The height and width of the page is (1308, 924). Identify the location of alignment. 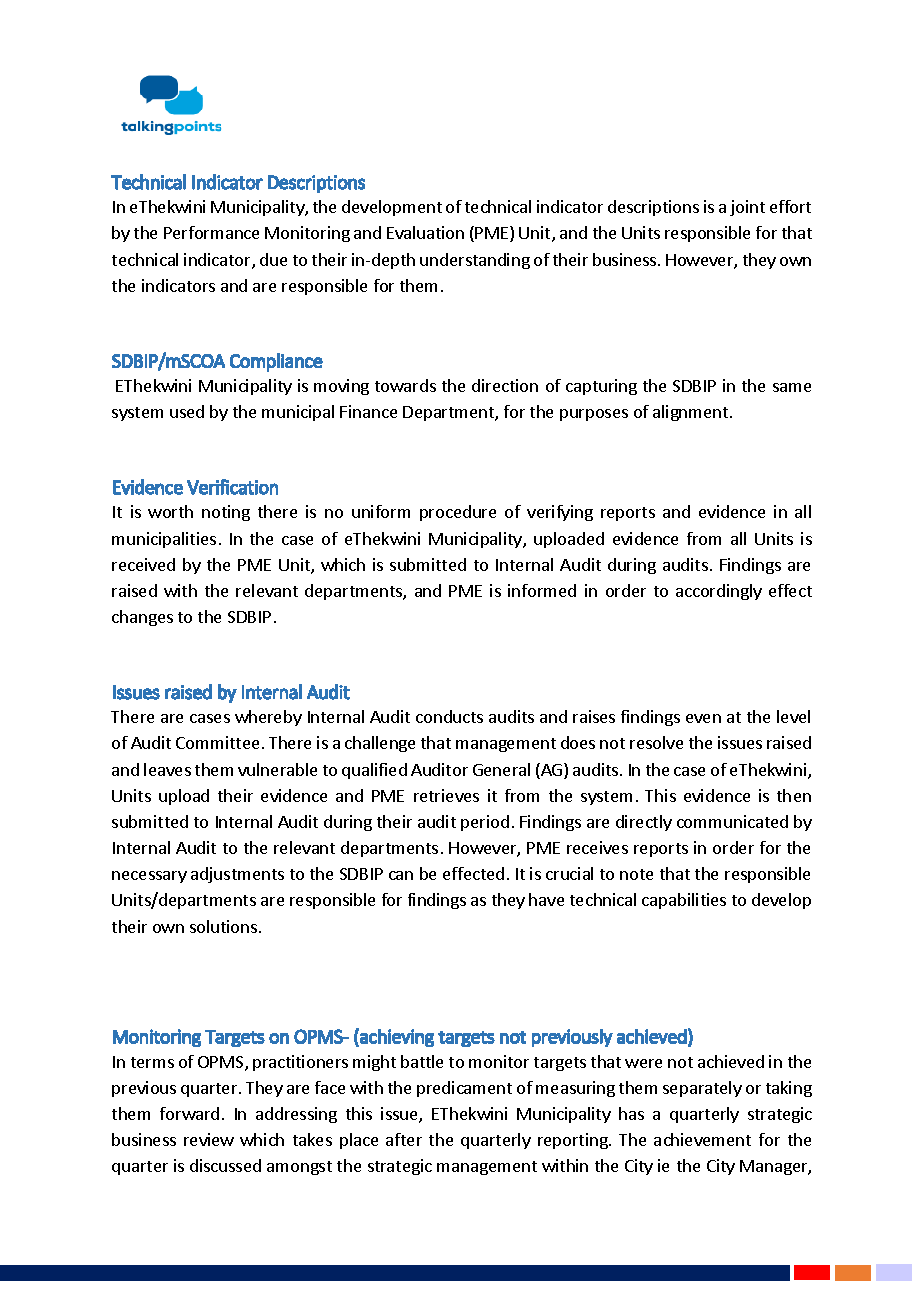
(692, 413).
